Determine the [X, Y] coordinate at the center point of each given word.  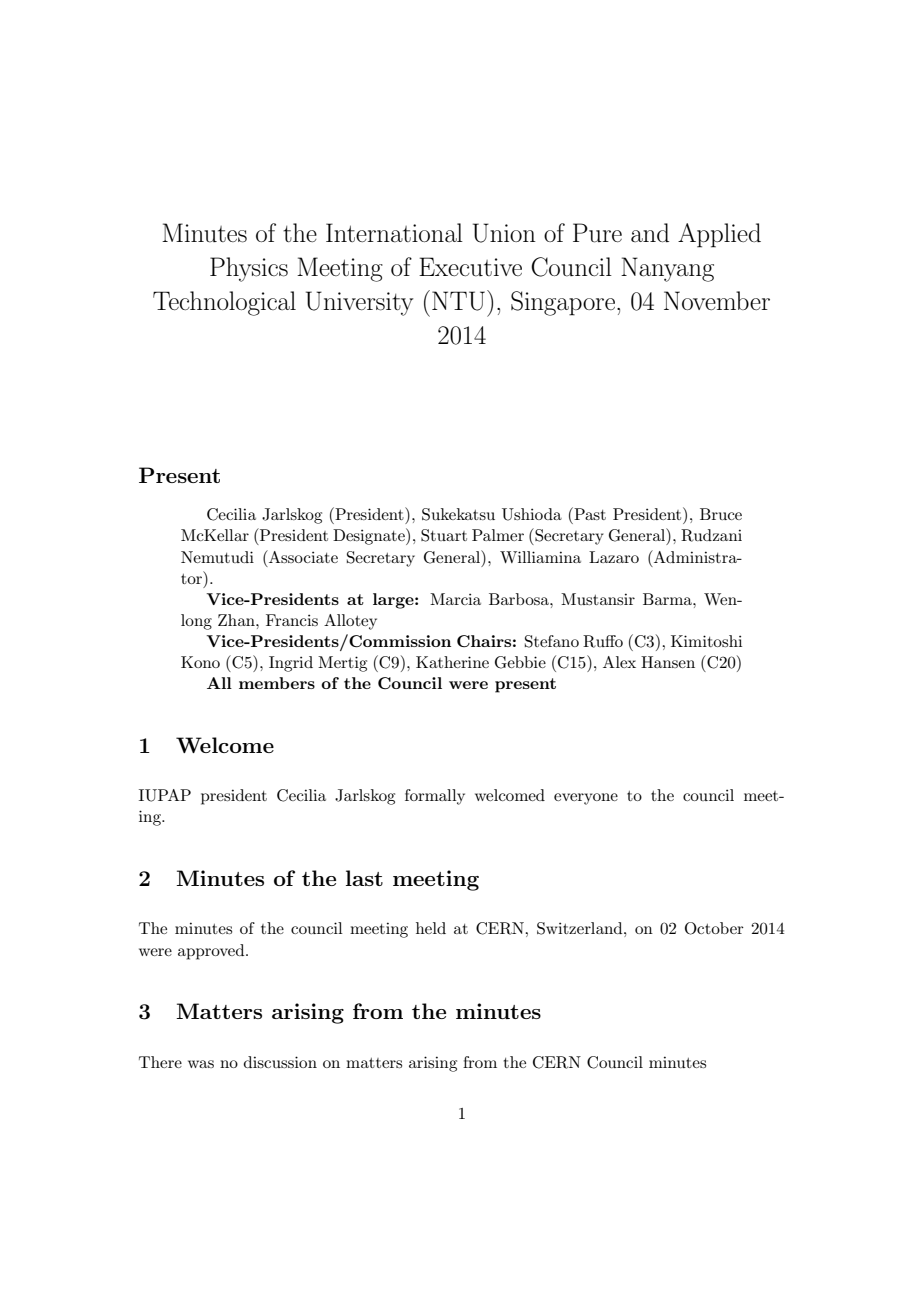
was [201, 1064]
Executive [470, 267]
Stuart [444, 535]
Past [589, 513]
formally [435, 797]
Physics [249, 269]
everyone [586, 799]
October [714, 928]
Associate [302, 556]
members [277, 683]
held [431, 928]
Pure [597, 233]
